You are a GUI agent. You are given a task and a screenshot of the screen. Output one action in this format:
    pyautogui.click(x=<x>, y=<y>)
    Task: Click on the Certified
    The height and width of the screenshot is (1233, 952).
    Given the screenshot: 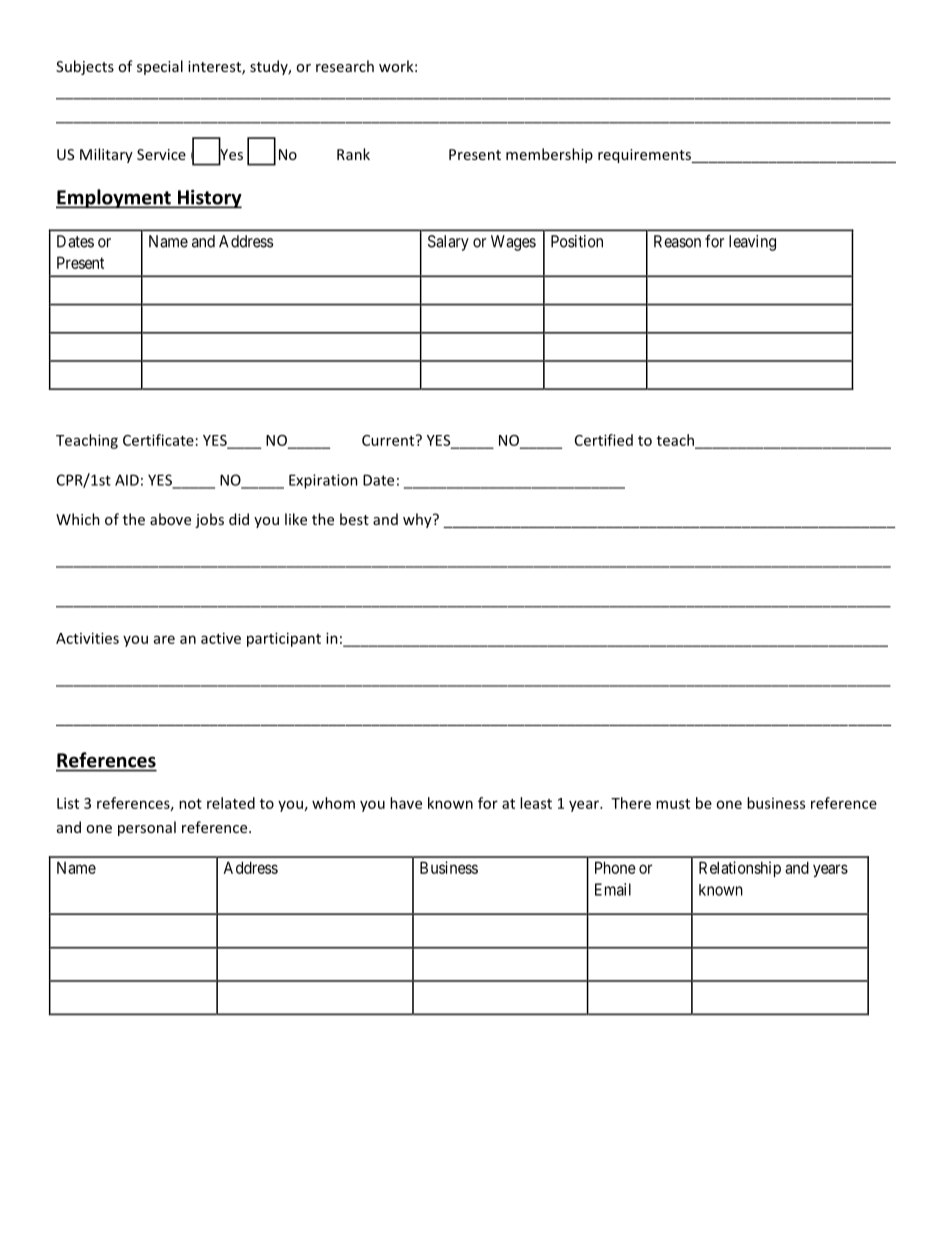 What is the action you would take?
    pyautogui.click(x=604, y=440)
